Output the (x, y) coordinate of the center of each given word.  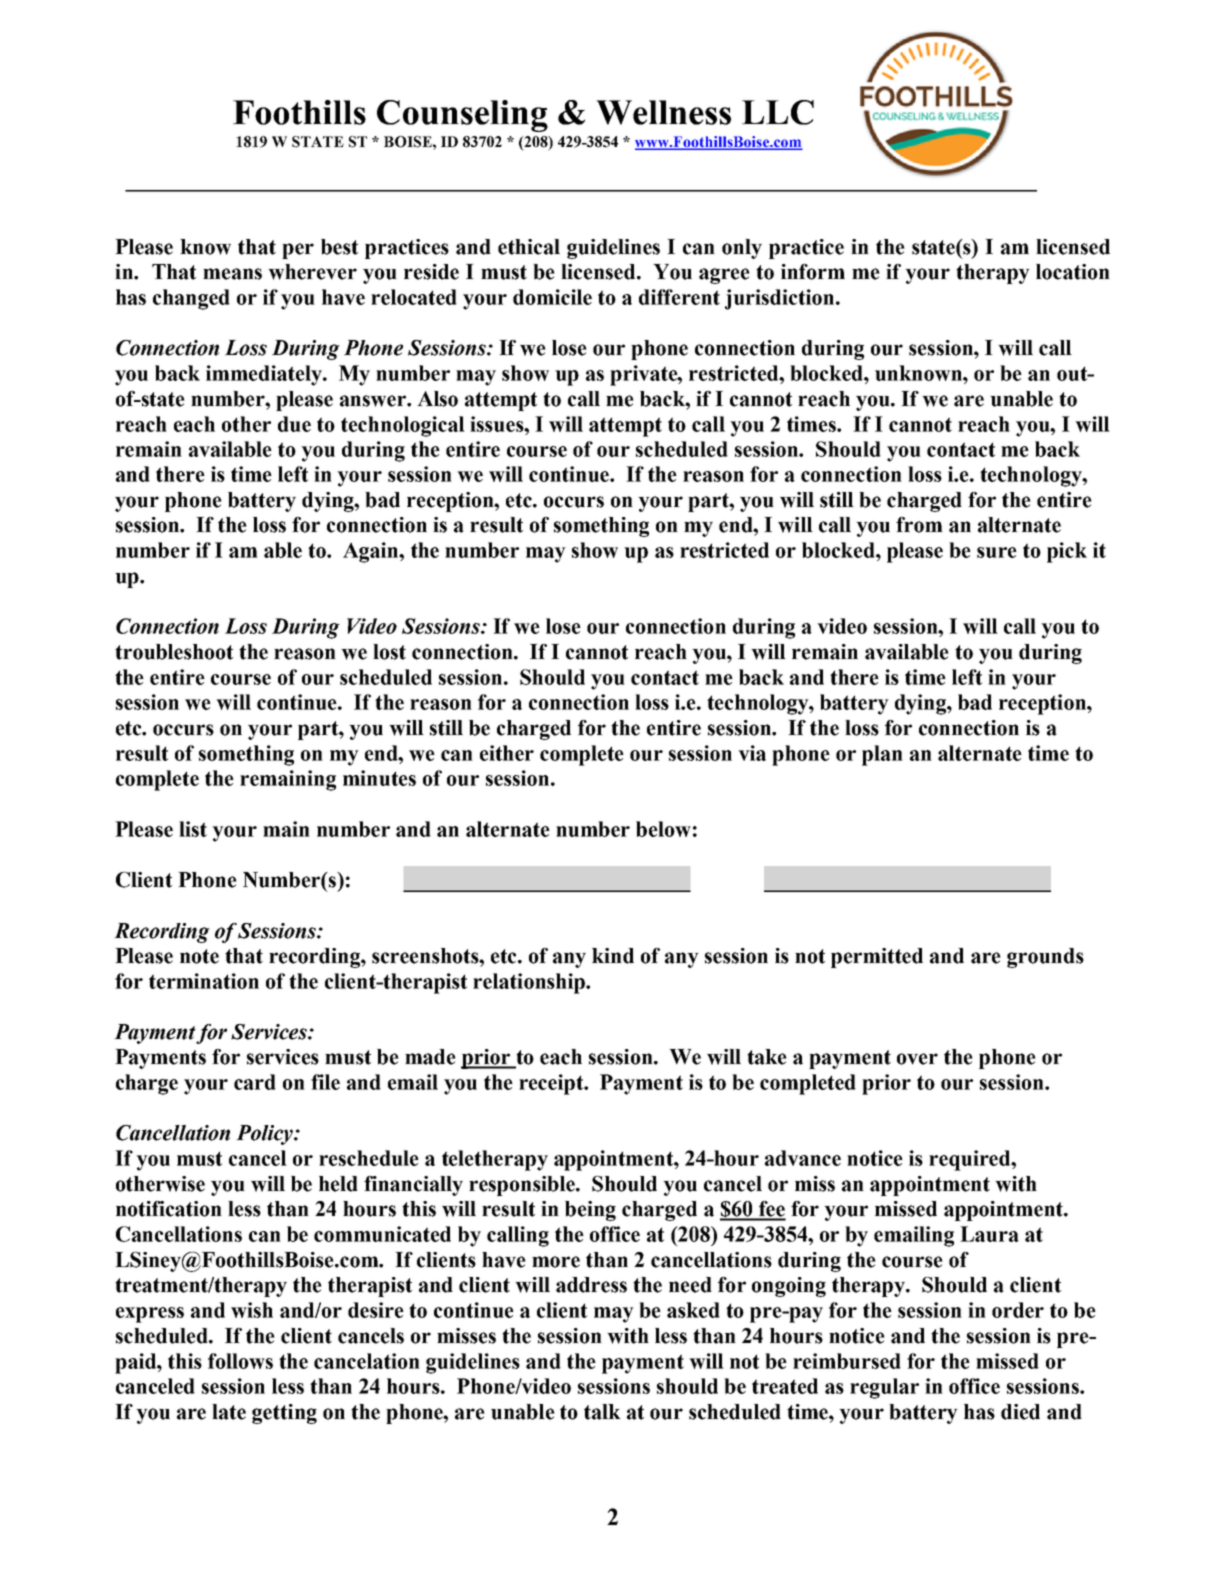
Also (437, 399)
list (193, 829)
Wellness (663, 112)
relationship (530, 983)
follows (240, 1361)
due (294, 424)
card (255, 1082)
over (917, 1059)
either (507, 753)
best (339, 247)
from (919, 525)
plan (882, 755)
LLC (778, 112)
